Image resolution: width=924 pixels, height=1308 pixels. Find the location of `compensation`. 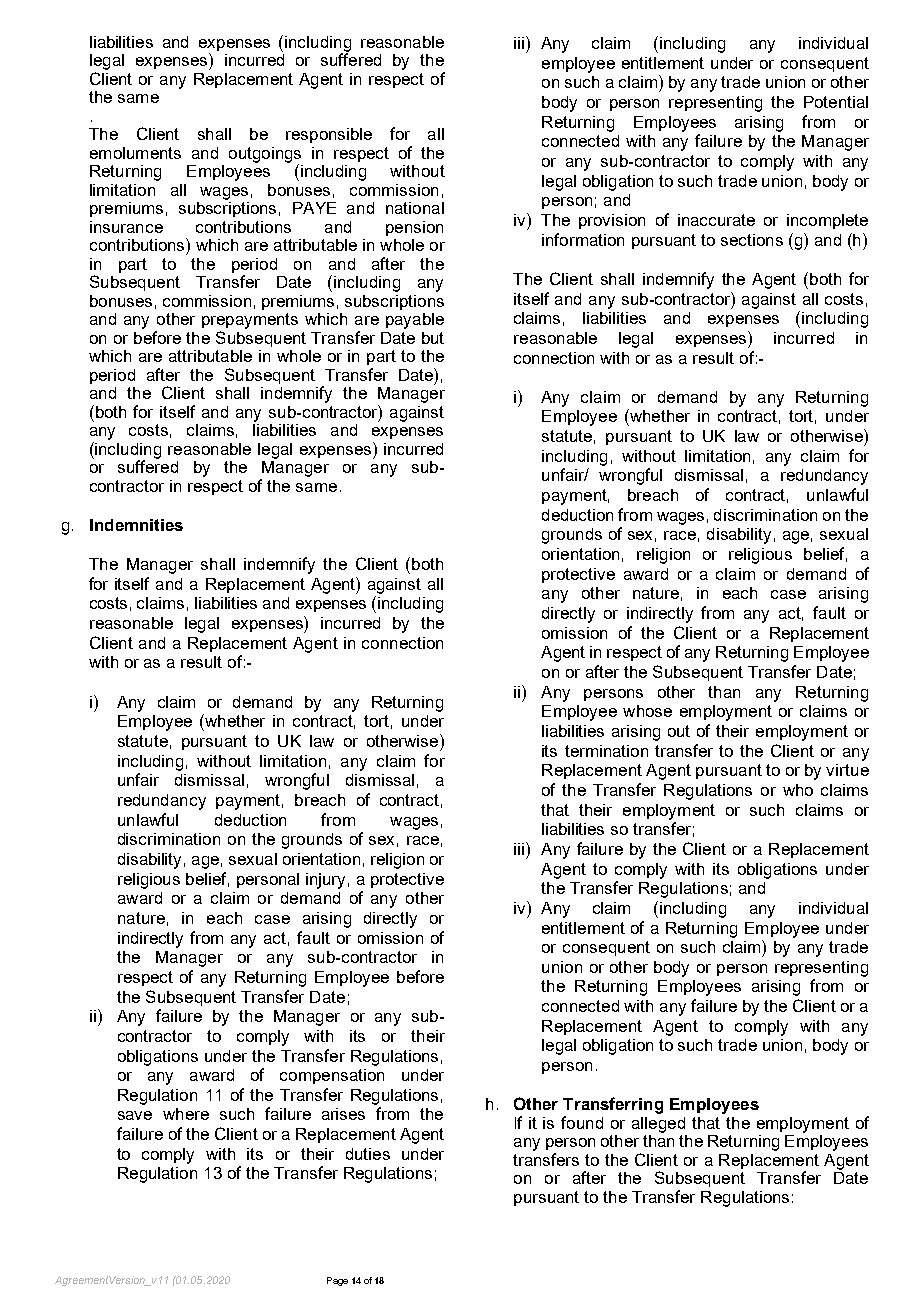

compensation is located at coordinates (332, 1076).
